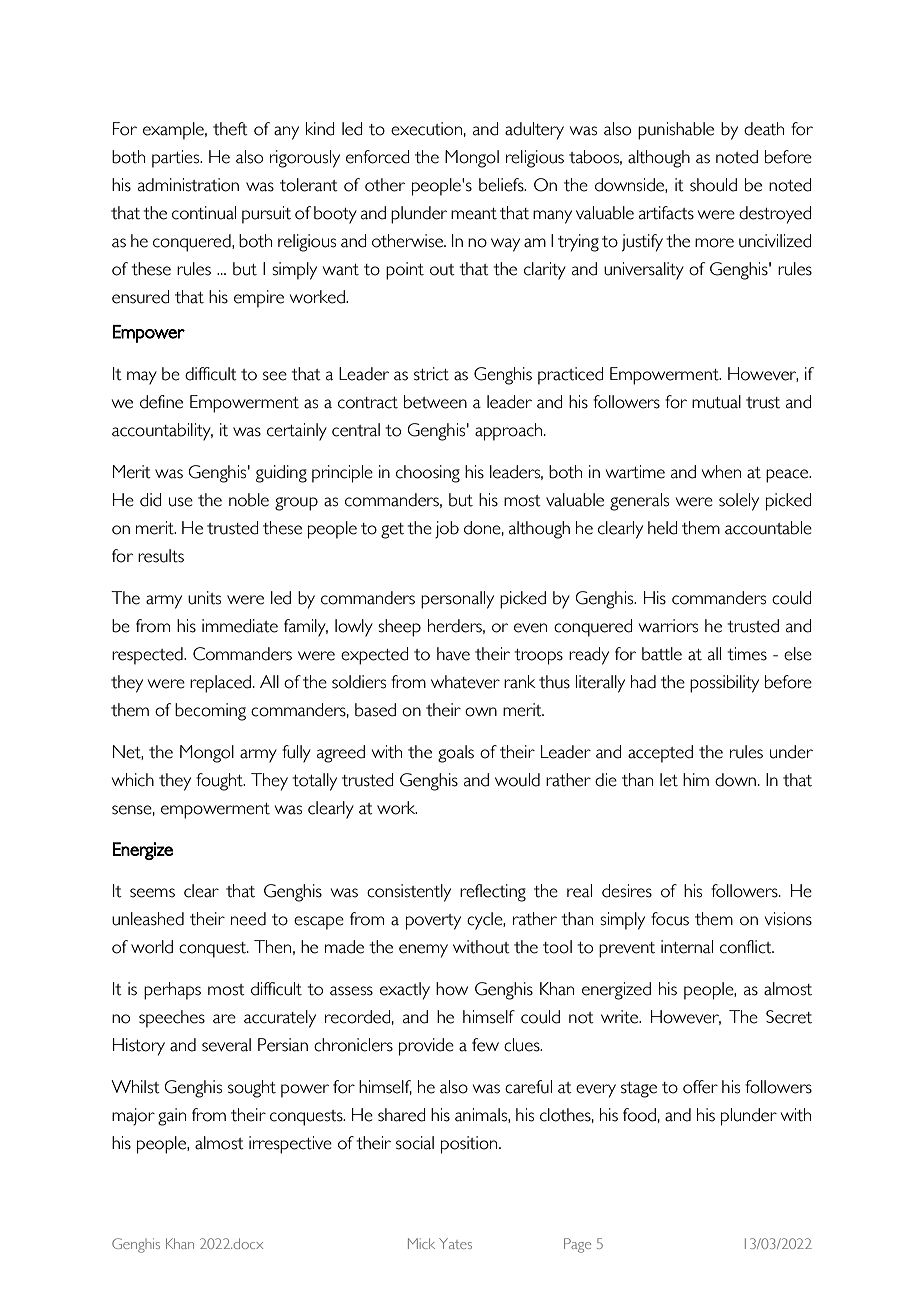 This screenshot has height=1308, width=924. What do you see at coordinates (465, 682) in the screenshot?
I see `whatever` at bounding box center [465, 682].
